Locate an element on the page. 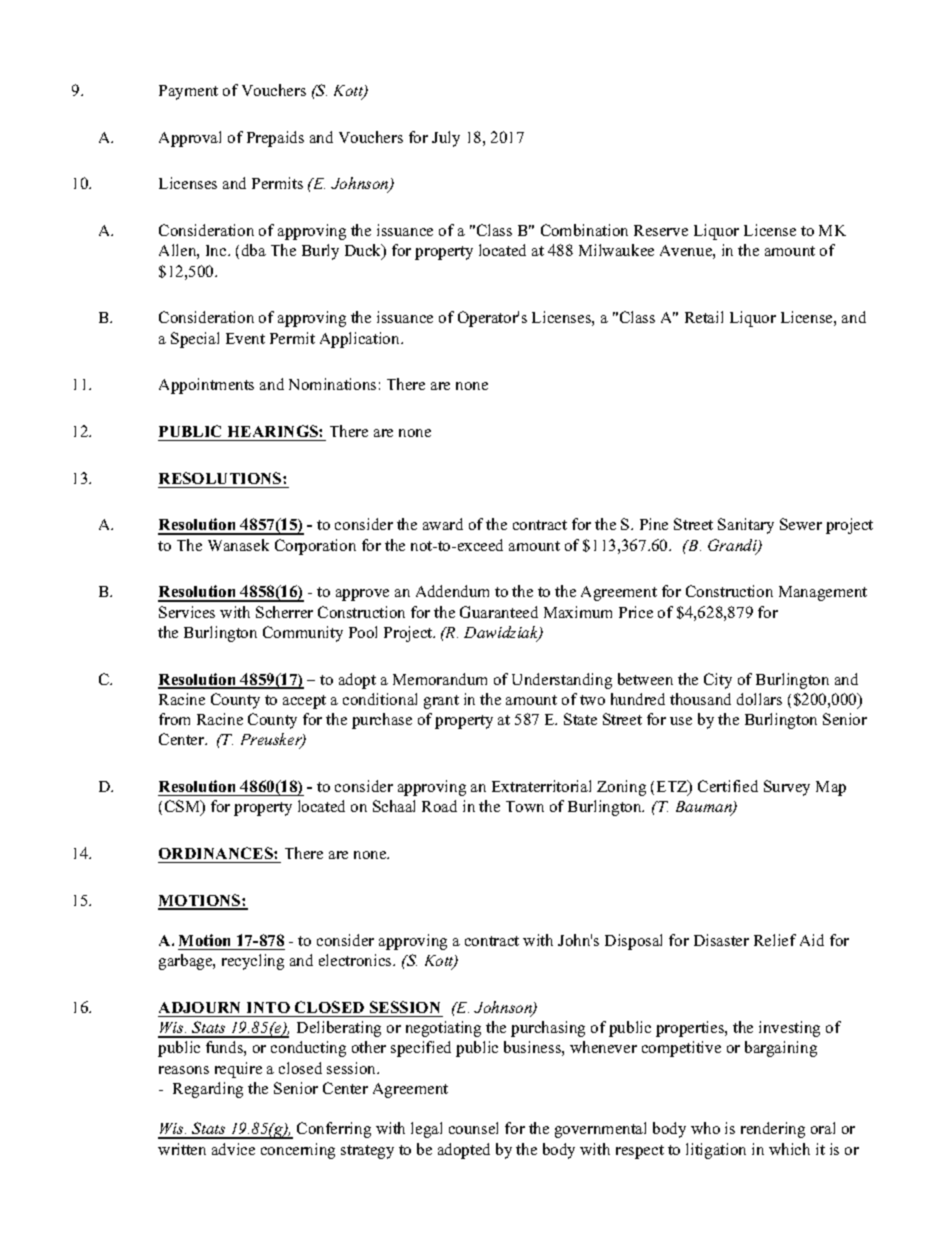 The height and width of the page is (1233, 952). advice is located at coordinates (233, 1149).
